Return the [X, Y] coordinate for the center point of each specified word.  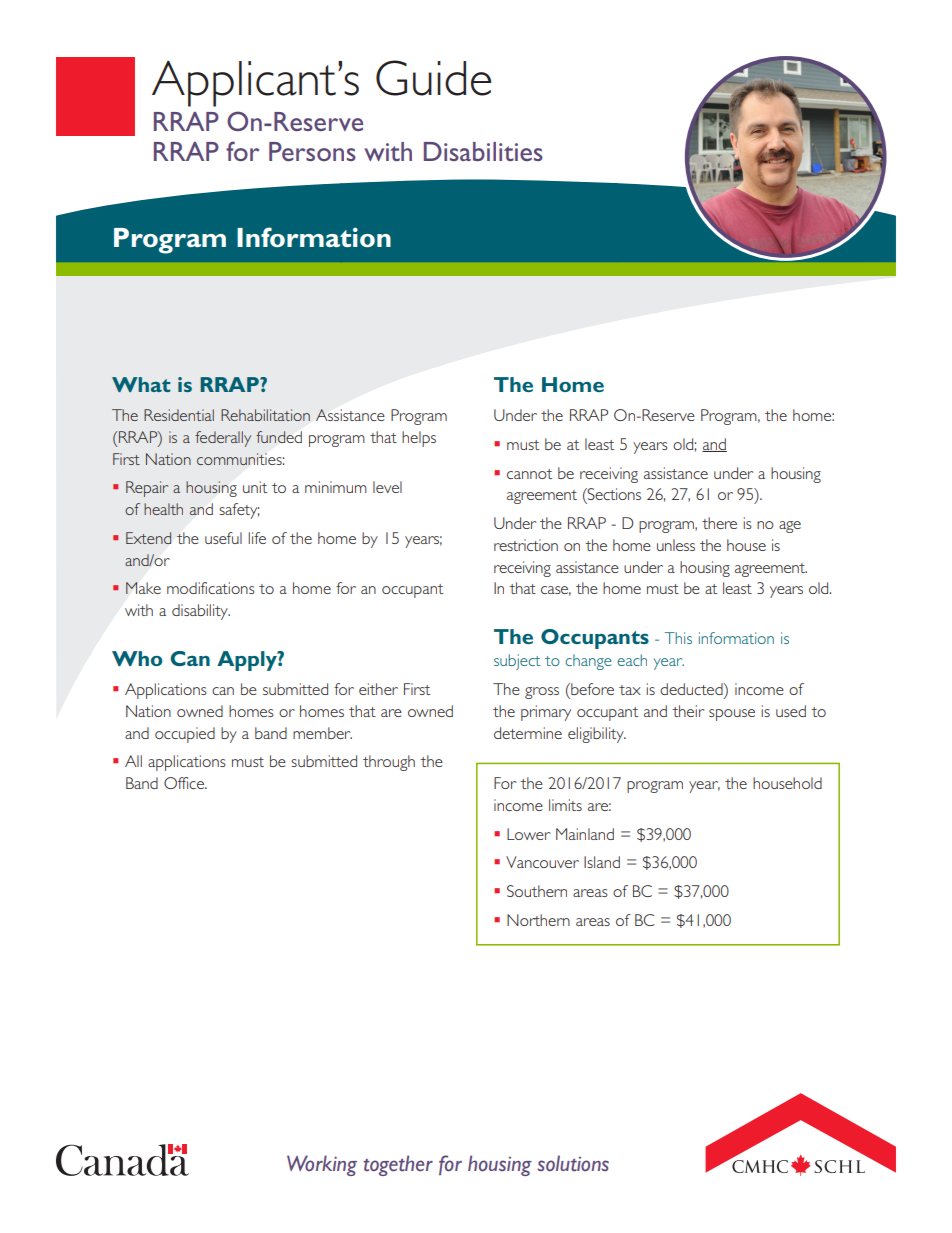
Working [322, 1165]
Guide [434, 78]
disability [201, 612]
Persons [312, 151]
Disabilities [483, 151]
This [678, 638]
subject [517, 662]
